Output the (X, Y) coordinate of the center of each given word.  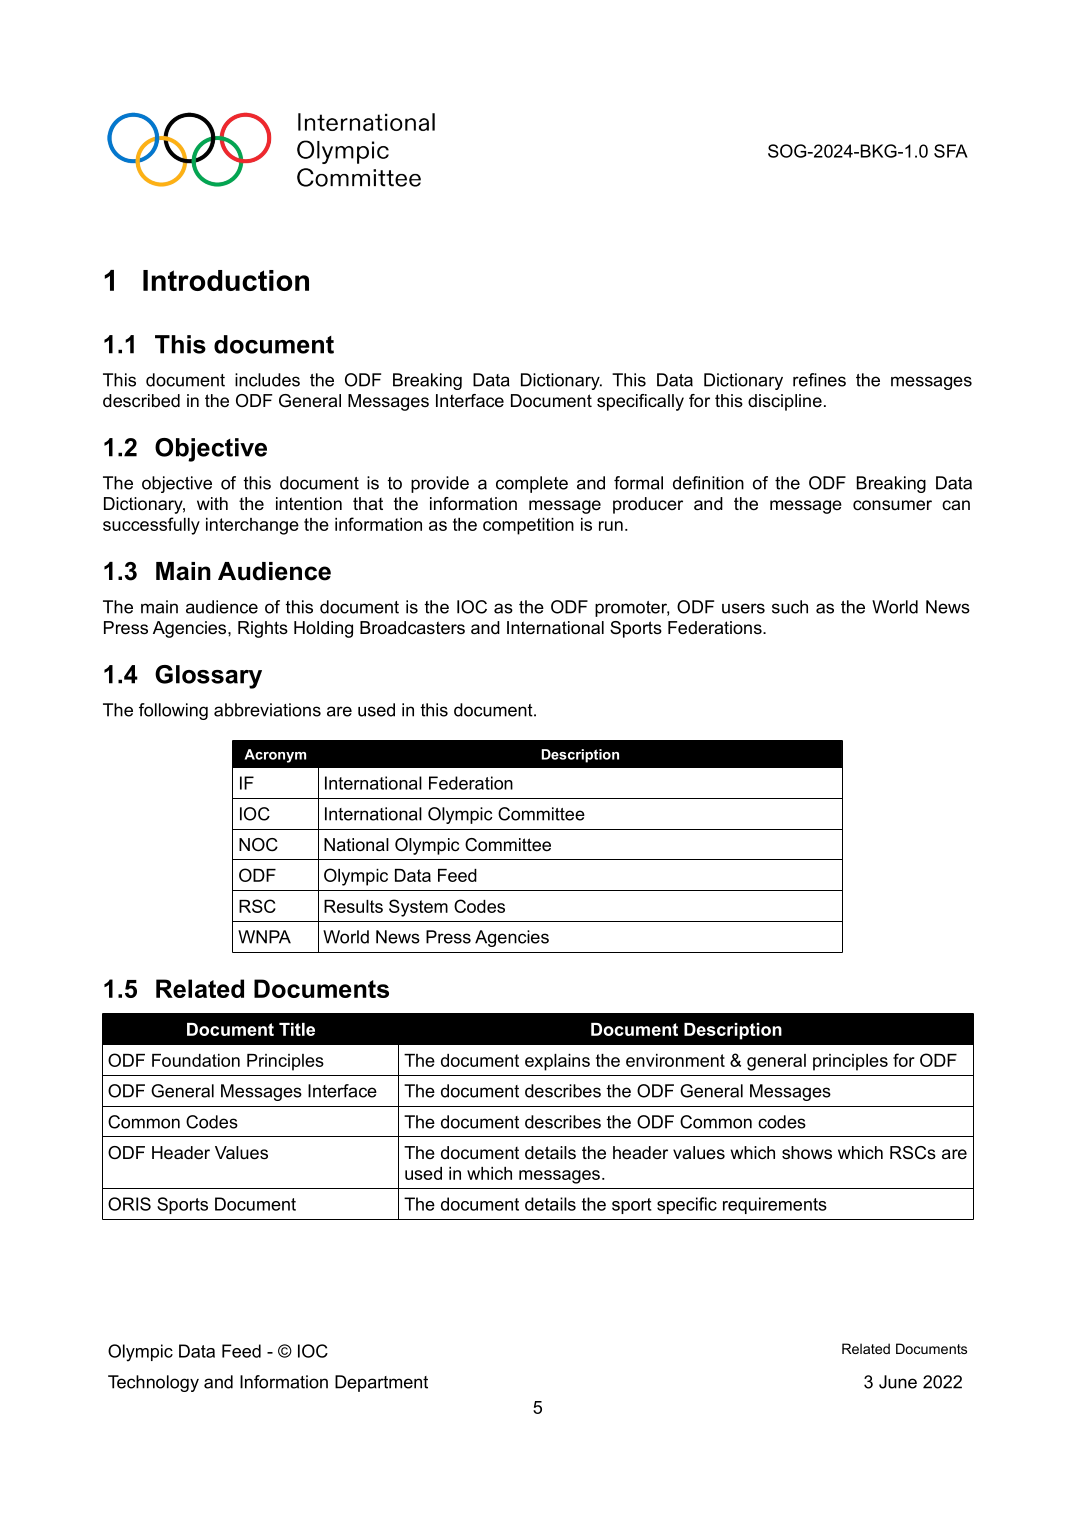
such (790, 607)
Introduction (226, 280)
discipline (785, 402)
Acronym (275, 756)
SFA (951, 151)
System (418, 908)
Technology (153, 1383)
